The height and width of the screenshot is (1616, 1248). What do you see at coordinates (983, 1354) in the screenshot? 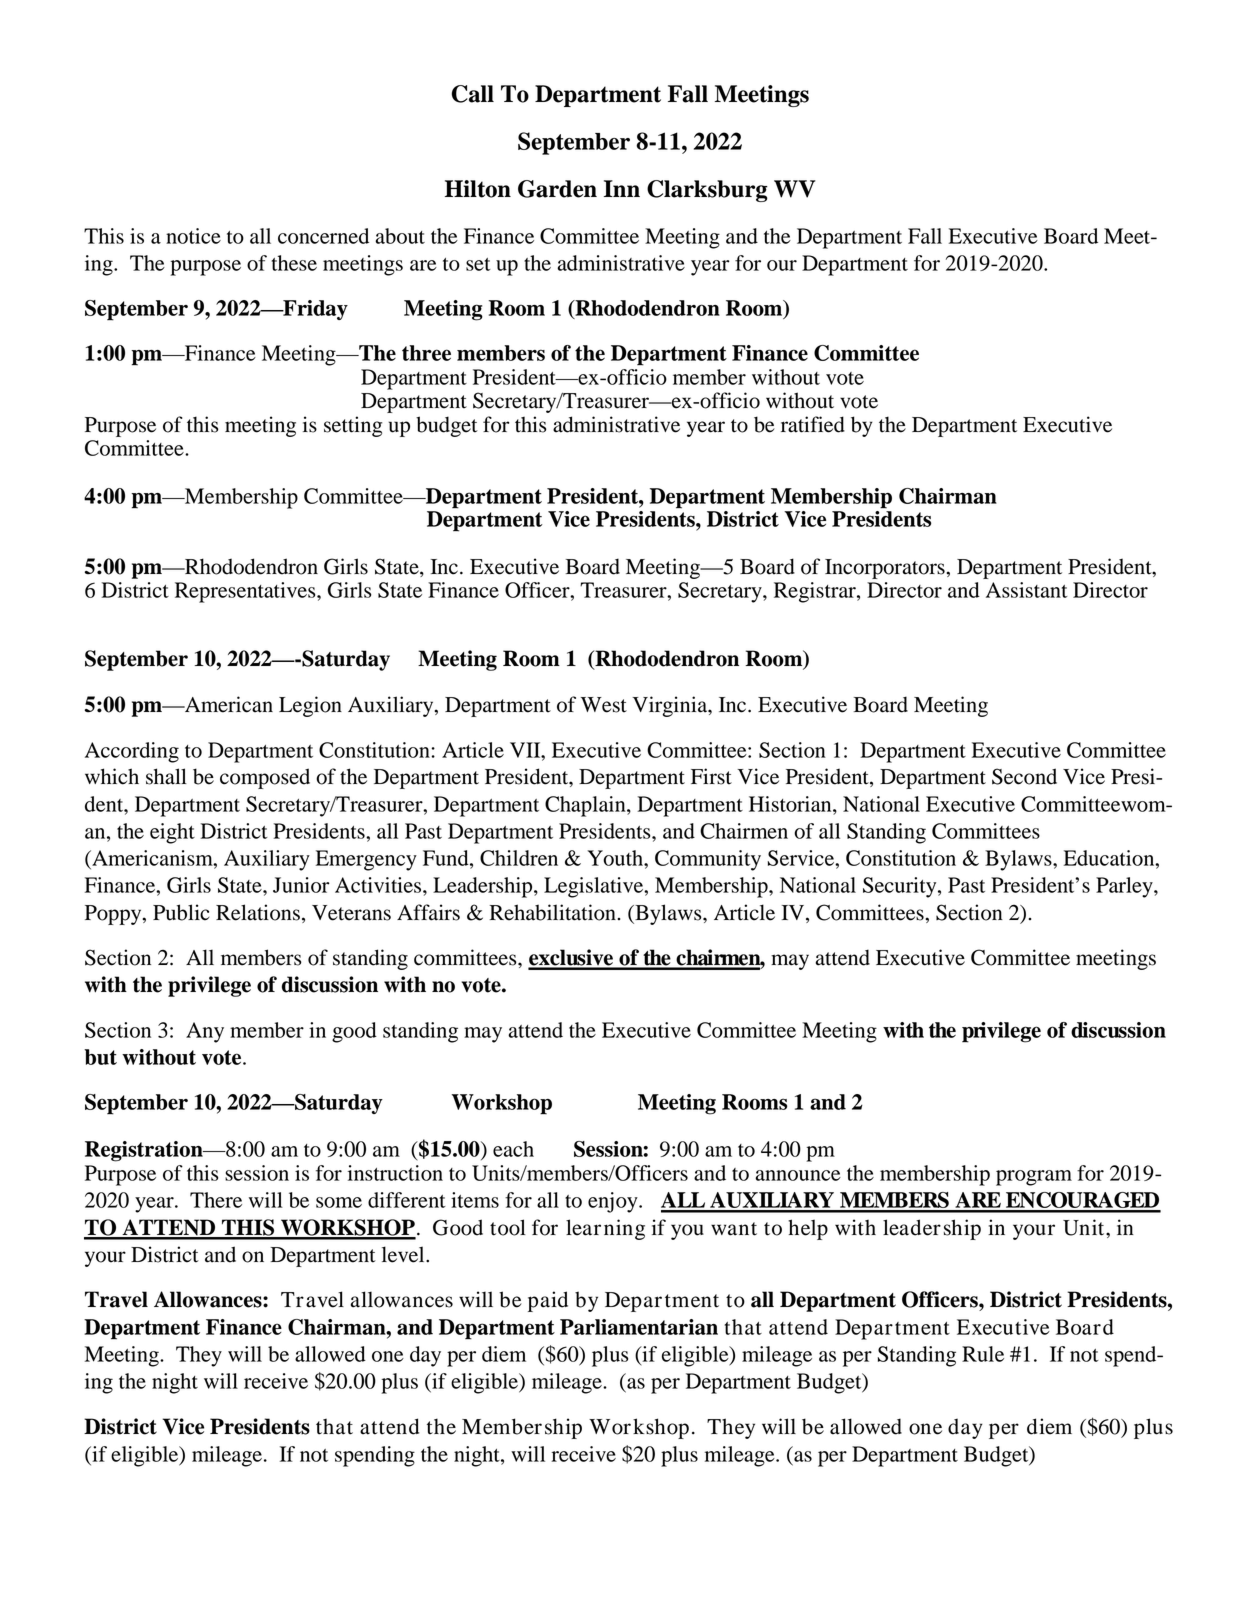
I see `Rule` at bounding box center [983, 1354].
